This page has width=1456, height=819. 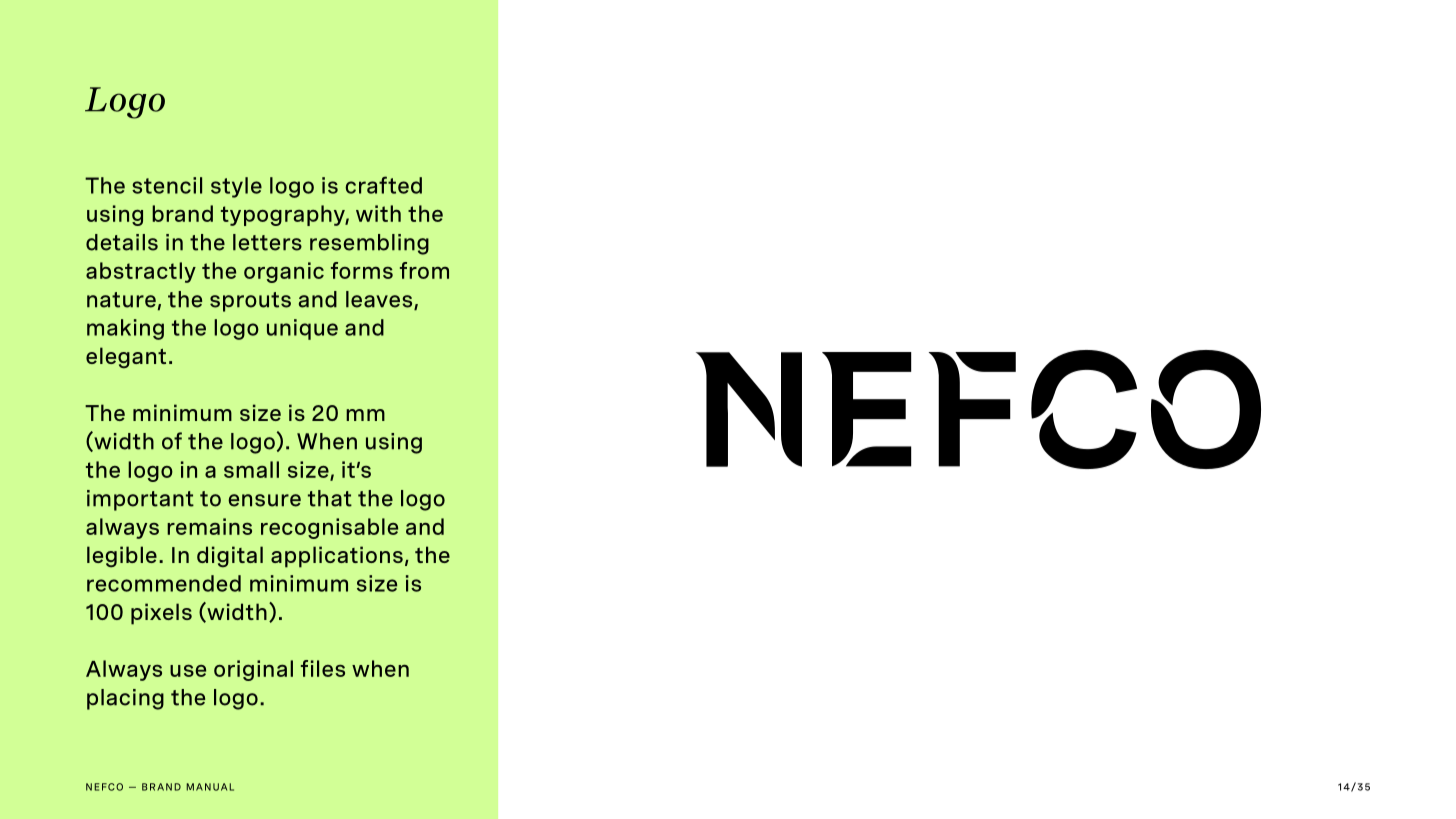 What do you see at coordinates (330, 498) in the page?
I see `that` at bounding box center [330, 498].
